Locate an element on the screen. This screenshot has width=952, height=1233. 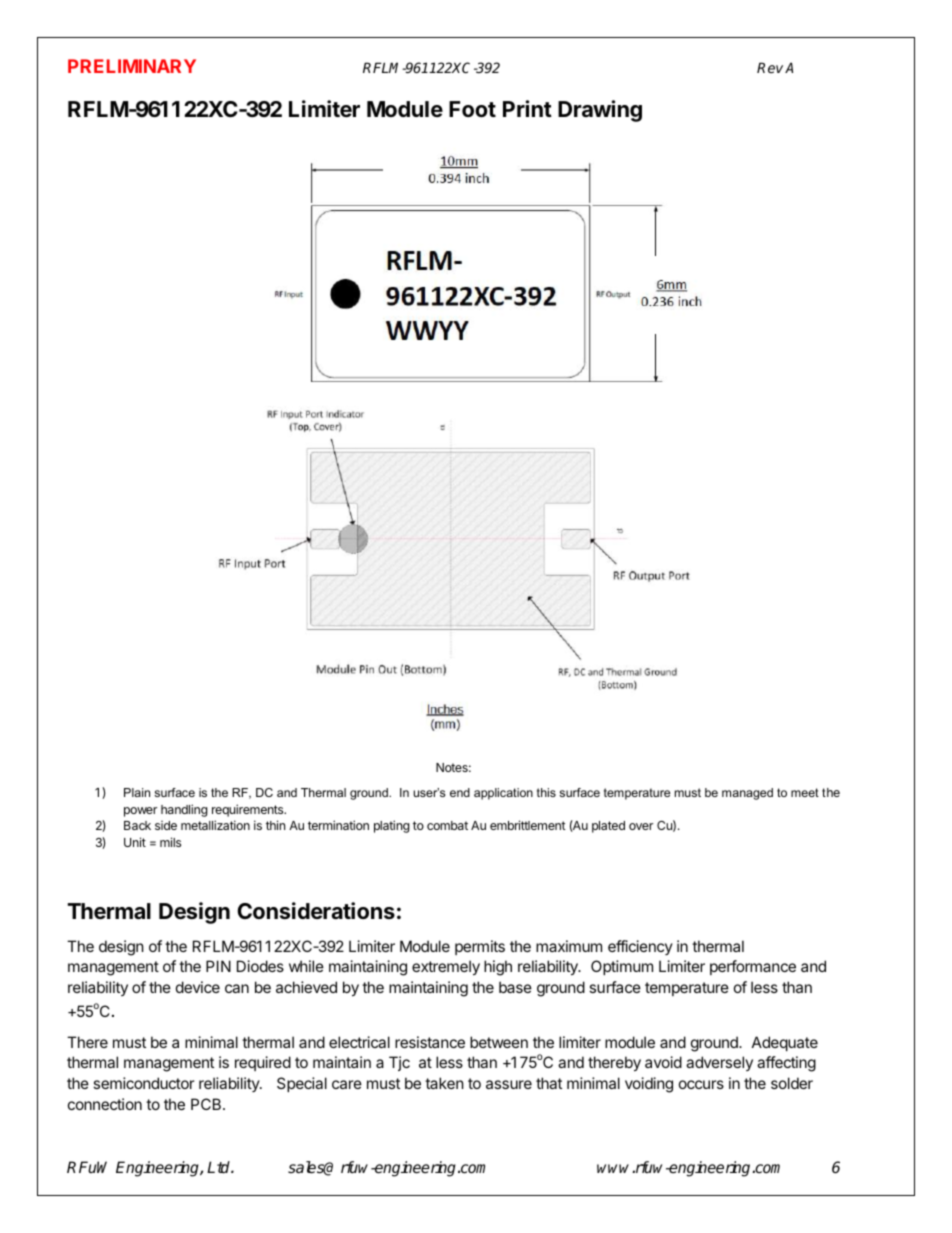
Plain is located at coordinates (137, 792).
